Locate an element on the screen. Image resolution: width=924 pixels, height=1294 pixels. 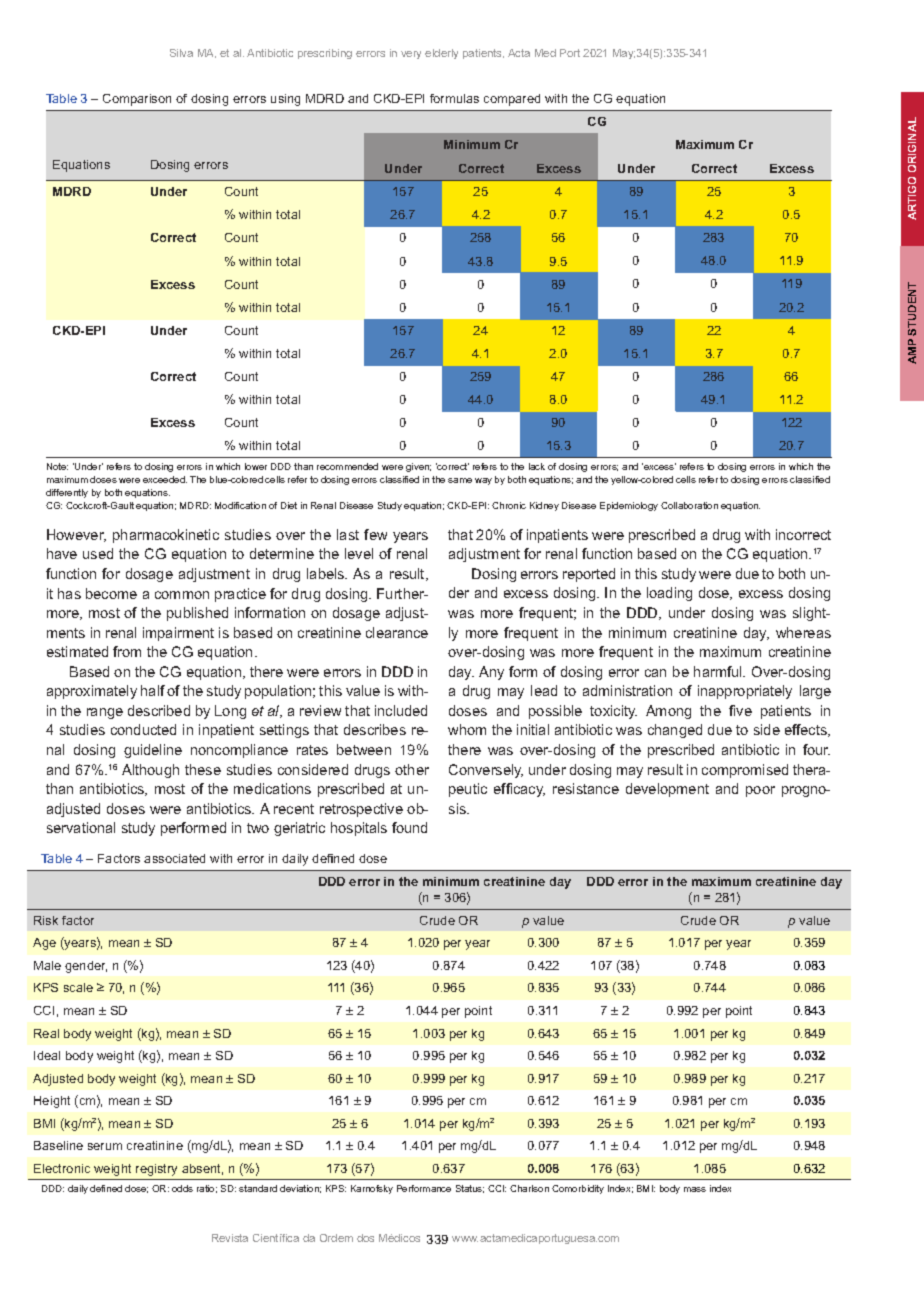
elderly is located at coordinates (441, 54).
